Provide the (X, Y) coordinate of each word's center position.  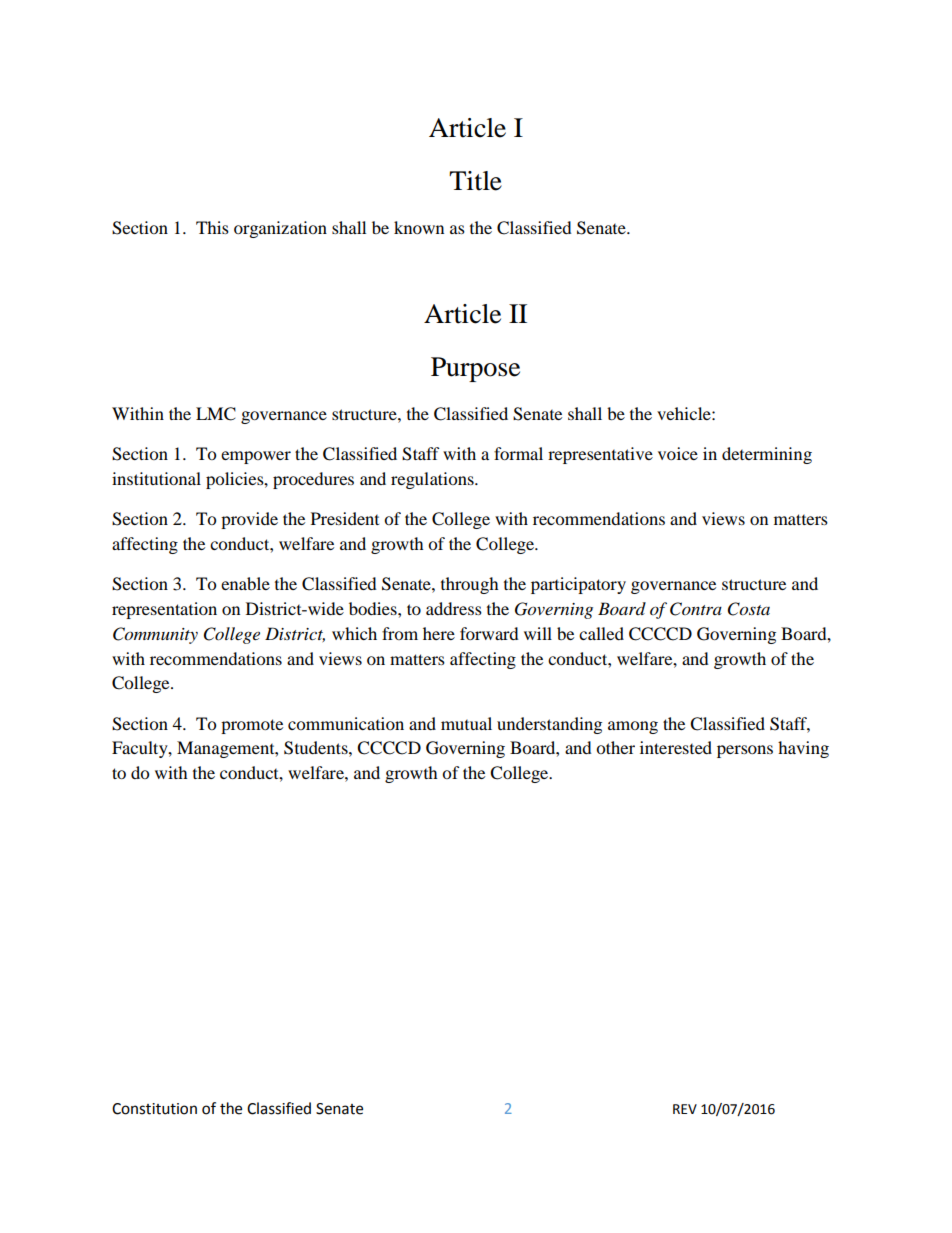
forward (489, 633)
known (419, 227)
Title (475, 181)
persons (745, 751)
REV (685, 1109)
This (212, 227)
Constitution (154, 1109)
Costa (749, 609)
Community (155, 635)
